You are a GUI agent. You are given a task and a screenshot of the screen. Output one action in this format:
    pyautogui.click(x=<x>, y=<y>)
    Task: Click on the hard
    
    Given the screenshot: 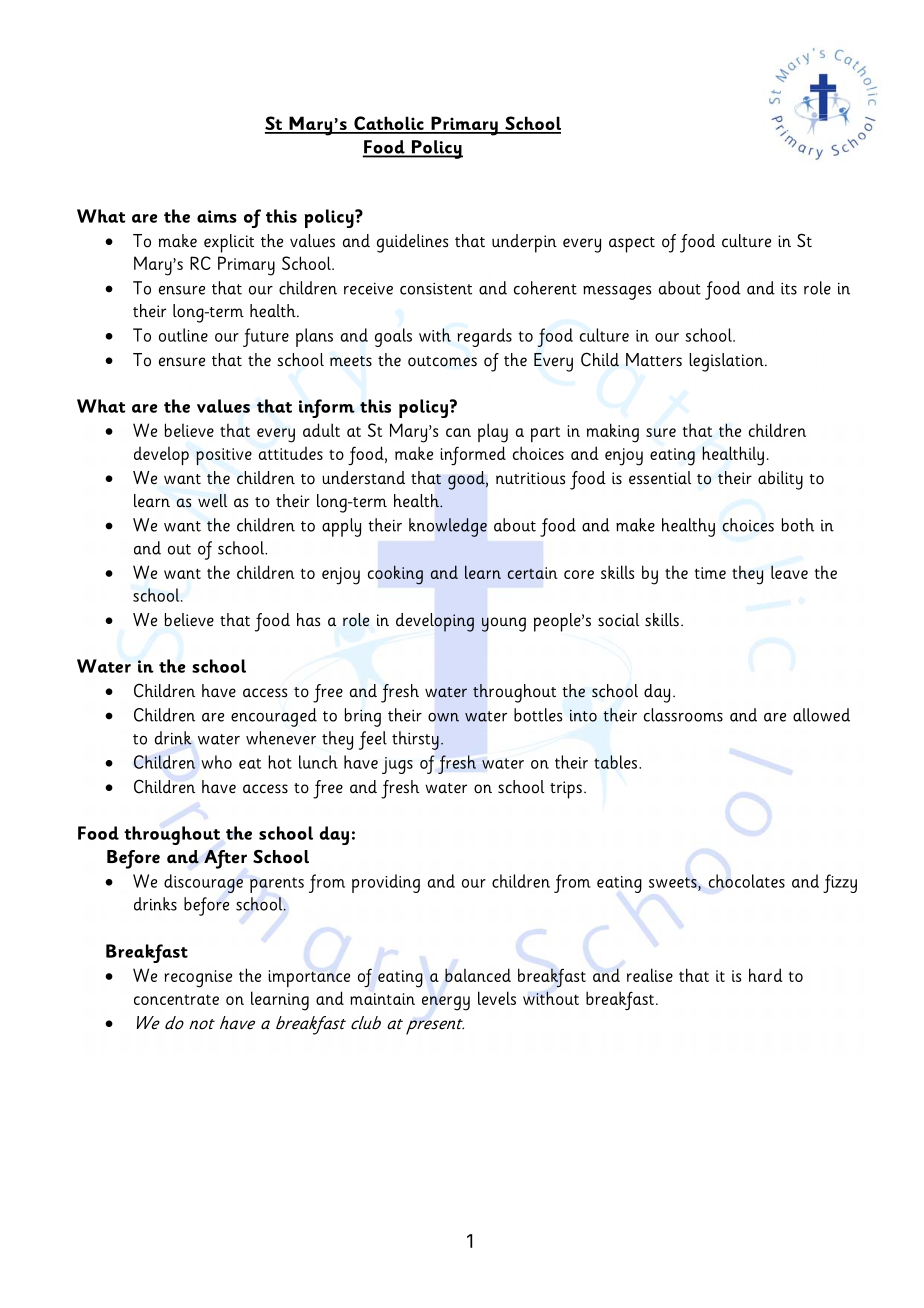 What is the action you would take?
    pyautogui.click(x=766, y=975)
